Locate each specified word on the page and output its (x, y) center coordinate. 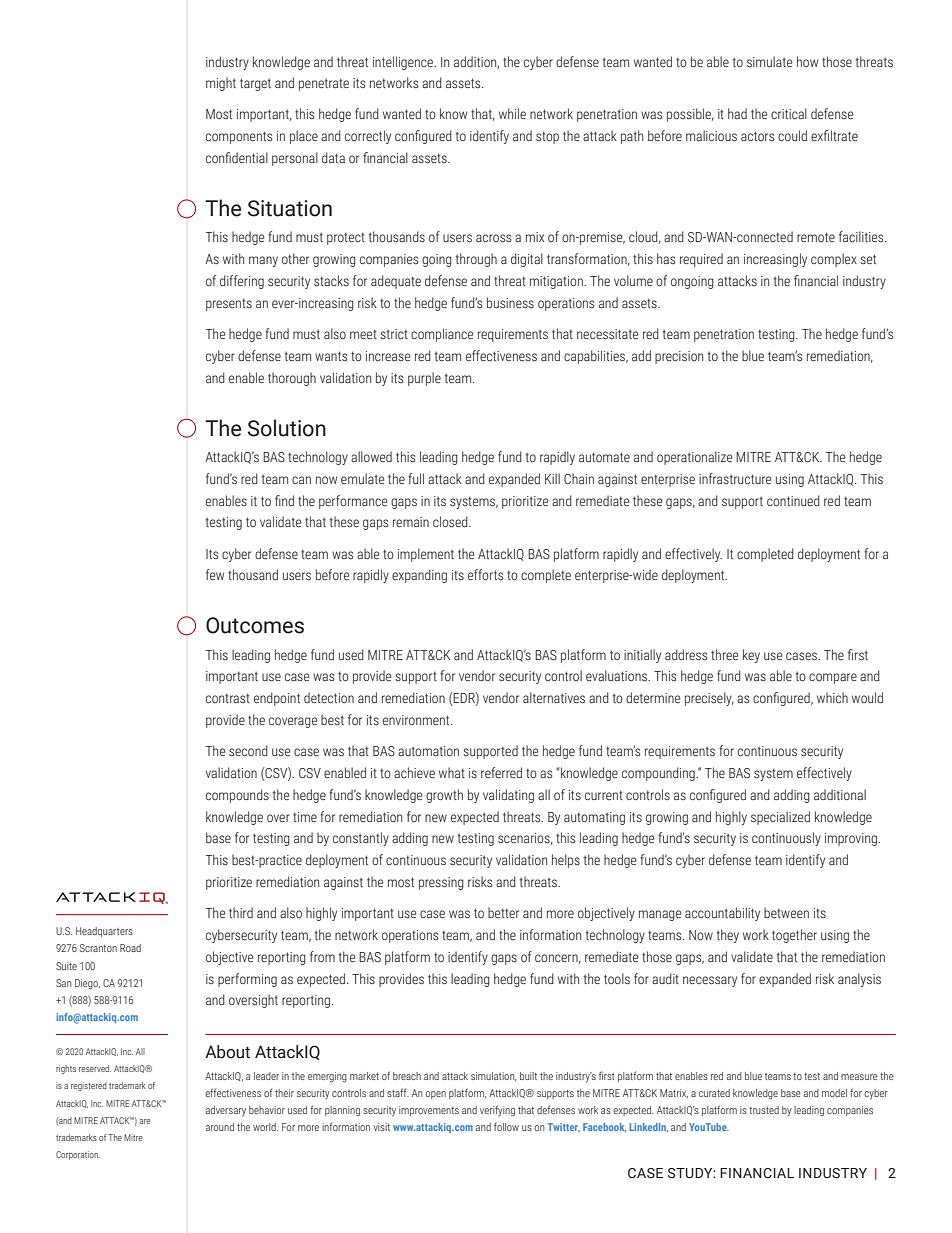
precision (679, 357)
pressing (441, 883)
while (512, 113)
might (221, 84)
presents (229, 304)
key (751, 656)
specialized (780, 818)
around (220, 1127)
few (215, 574)
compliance (442, 335)
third (241, 912)
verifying (497, 1111)
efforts (485, 574)
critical (789, 113)
